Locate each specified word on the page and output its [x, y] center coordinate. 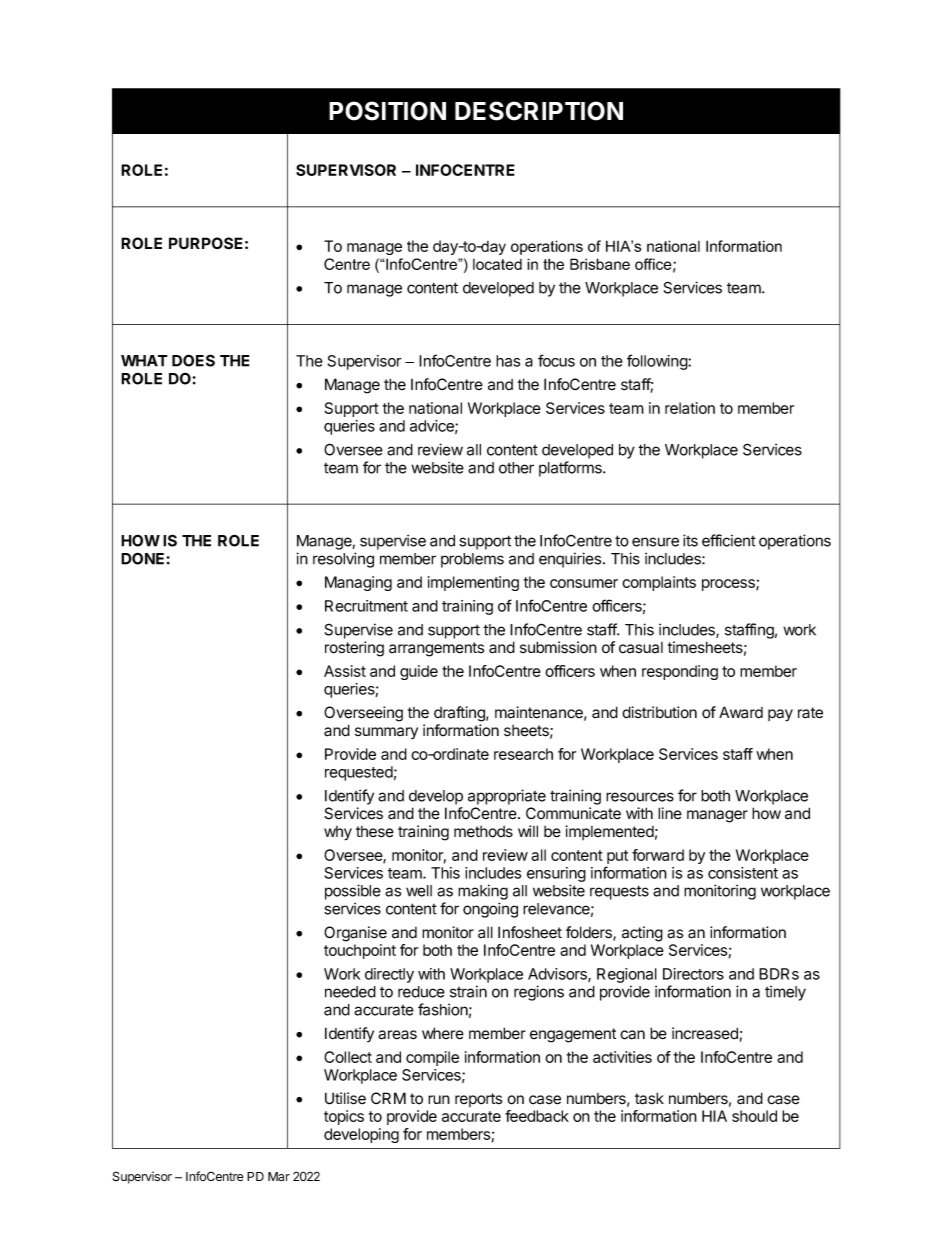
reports [478, 1100]
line [670, 813]
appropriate [507, 797]
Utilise [345, 1098]
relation [690, 408]
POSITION [387, 111]
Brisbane [600, 264]
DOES [193, 360]
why [338, 833]
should [754, 1116]
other [516, 468]
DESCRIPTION [539, 111]
